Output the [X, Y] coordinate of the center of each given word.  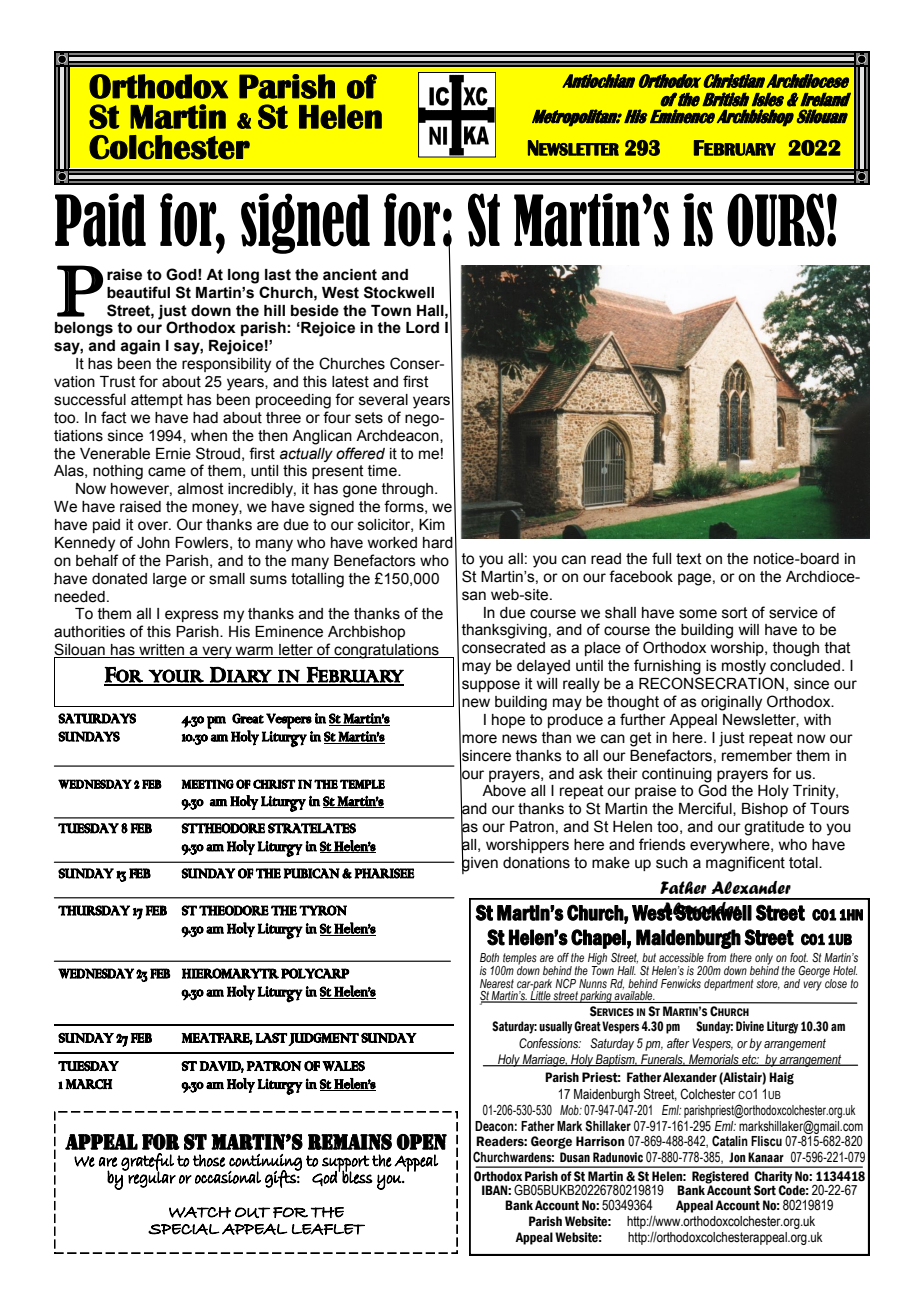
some [698, 614]
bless [357, 1176]
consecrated [503, 648]
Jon [737, 1157]
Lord [422, 328]
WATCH [200, 1212]
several [383, 400]
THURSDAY [94, 910]
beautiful [138, 292]
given [480, 864]
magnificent [745, 864]
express [192, 616]
